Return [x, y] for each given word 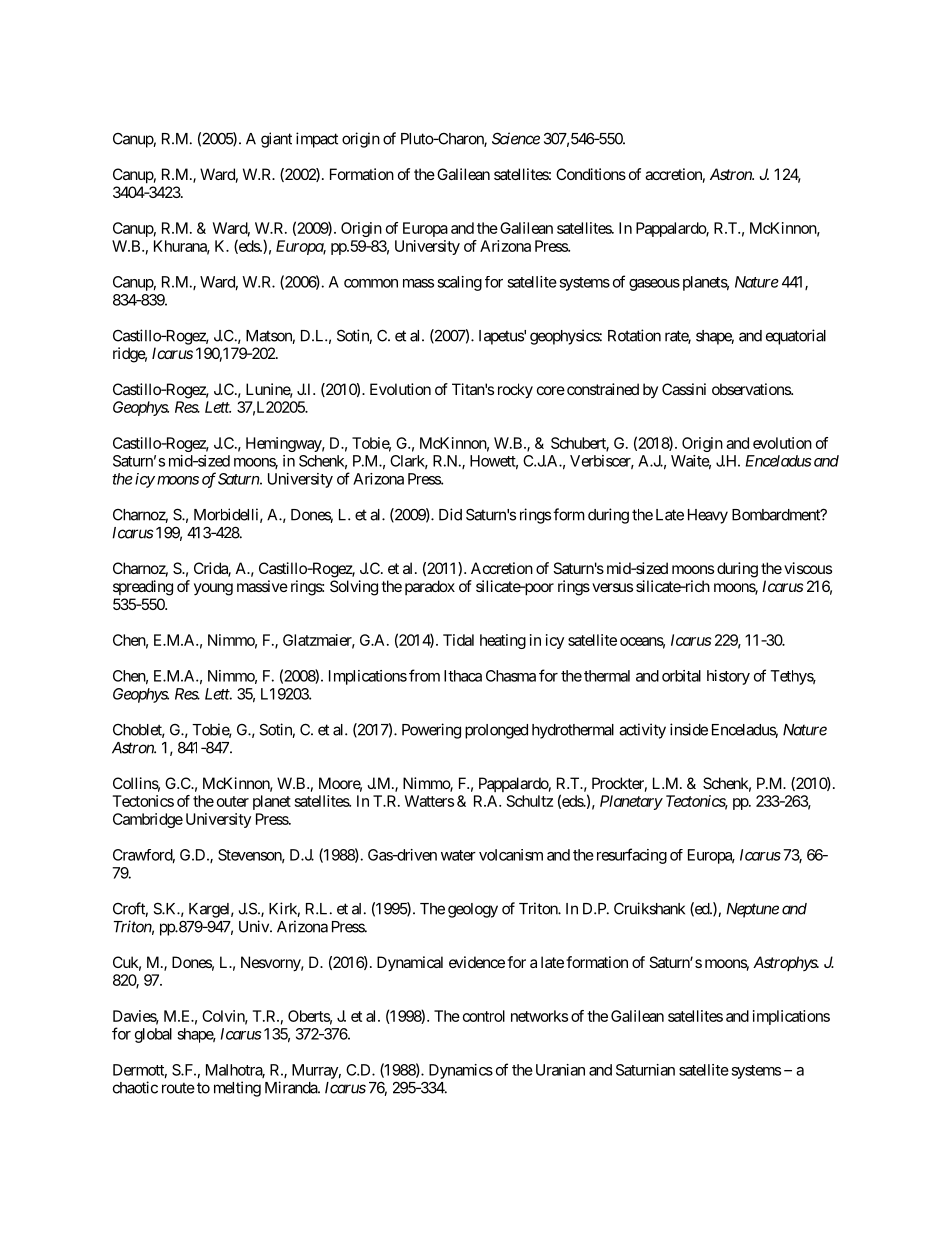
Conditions [591, 174]
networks [539, 1016]
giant [276, 140]
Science [516, 138]
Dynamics [461, 1071]
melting [237, 1089]
